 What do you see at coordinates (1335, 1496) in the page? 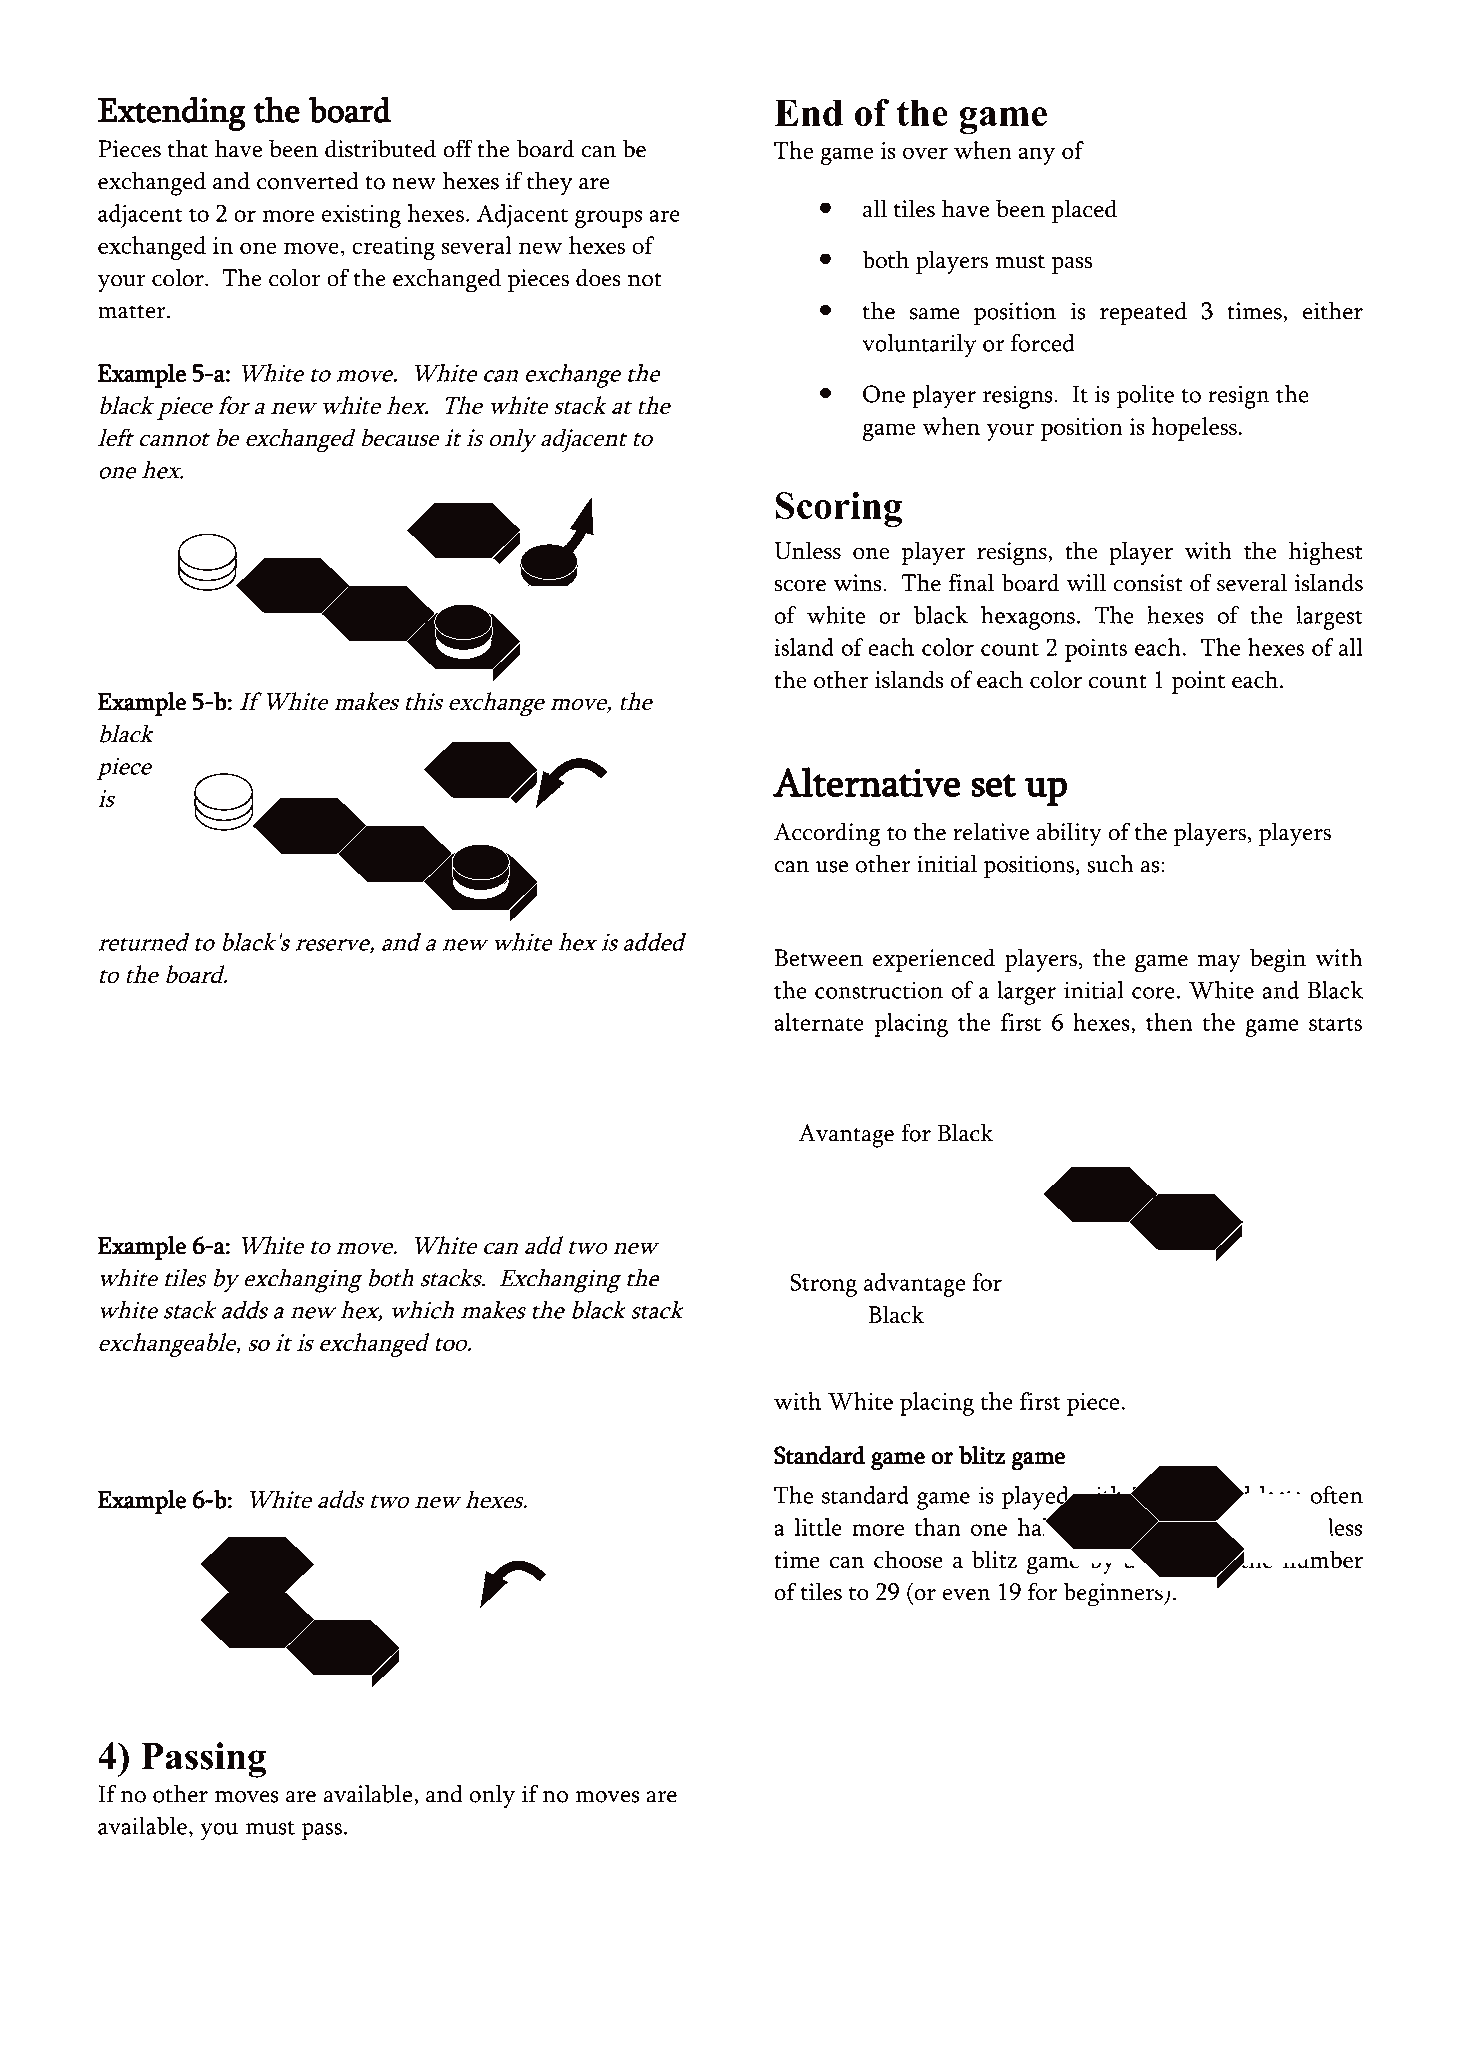
I see `often` at bounding box center [1335, 1496].
